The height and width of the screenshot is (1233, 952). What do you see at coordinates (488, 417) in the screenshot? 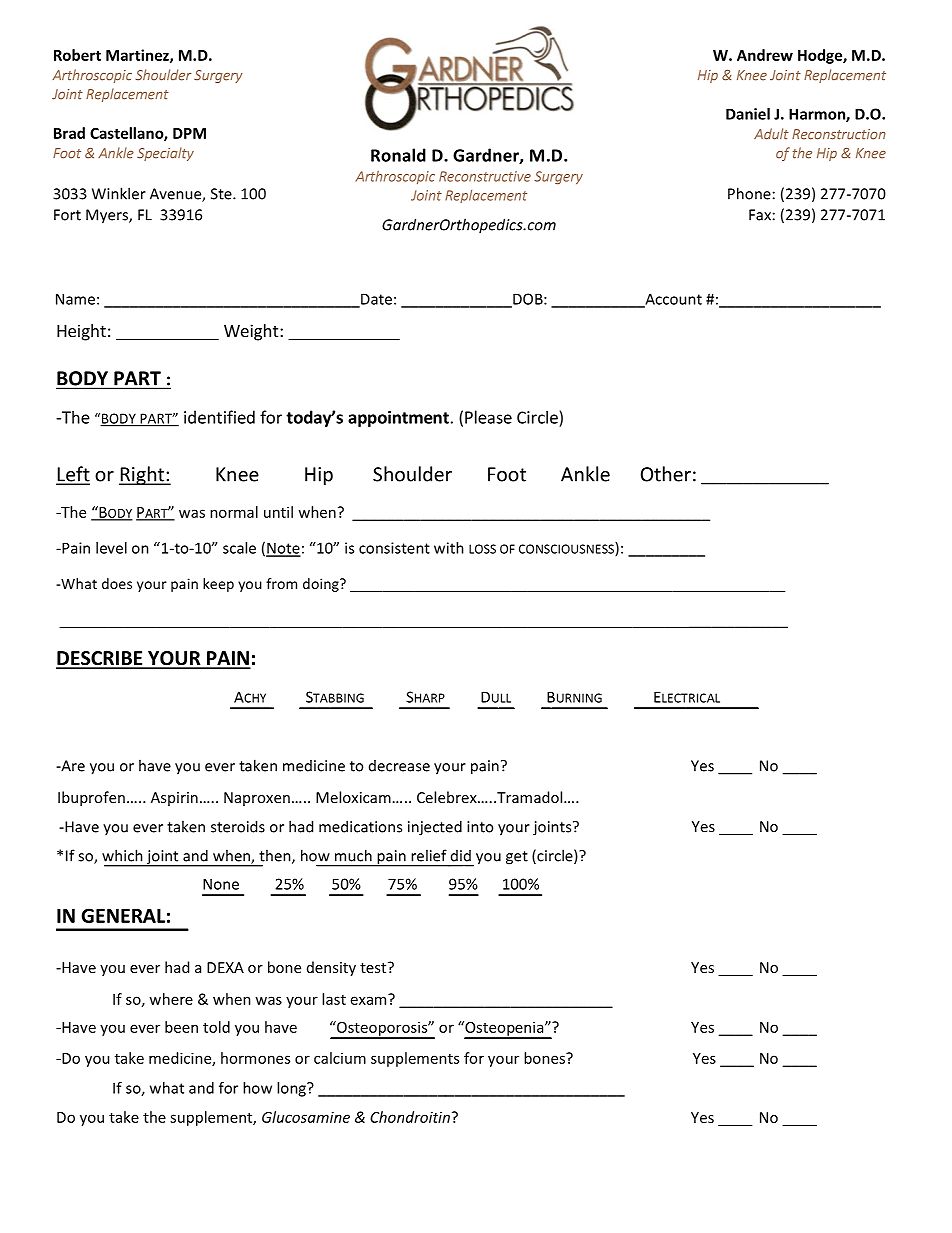
I see `Please` at bounding box center [488, 417].
